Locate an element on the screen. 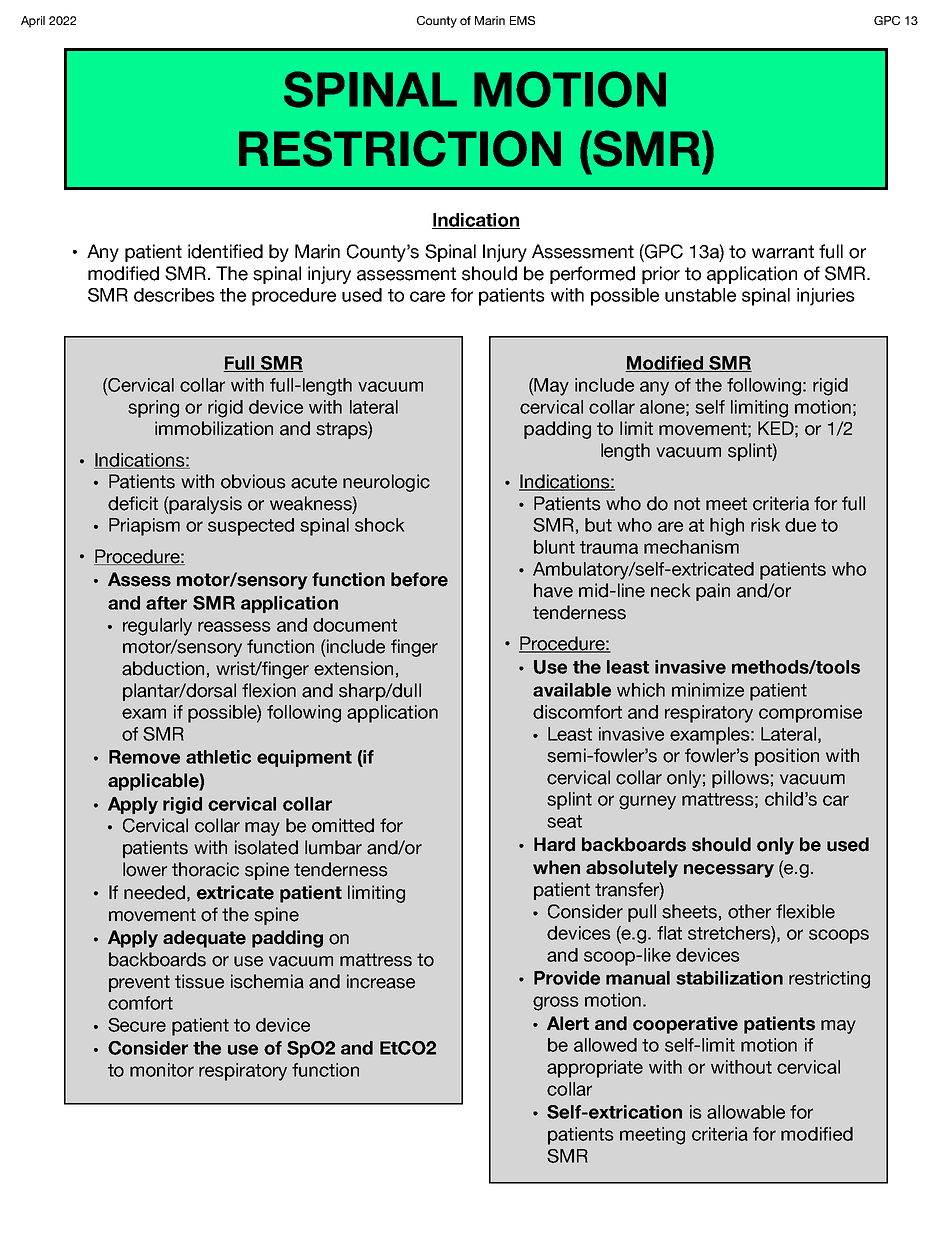  before is located at coordinates (419, 579).
